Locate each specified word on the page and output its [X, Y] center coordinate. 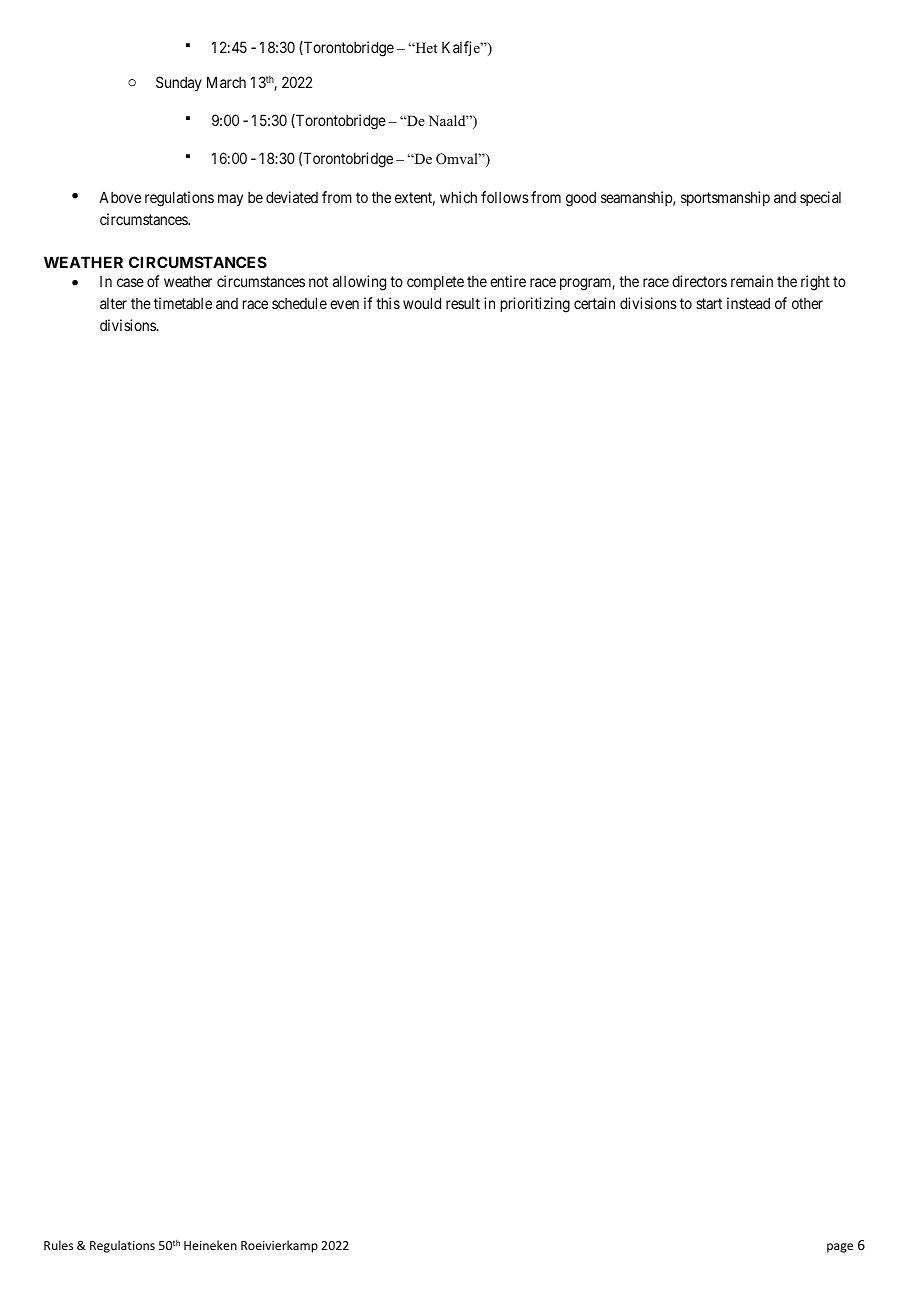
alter [113, 303]
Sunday [179, 83]
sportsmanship [725, 198]
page [840, 1248]
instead [748, 303]
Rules [58, 1245]
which [458, 197]
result [463, 303]
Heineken [210, 1245]
